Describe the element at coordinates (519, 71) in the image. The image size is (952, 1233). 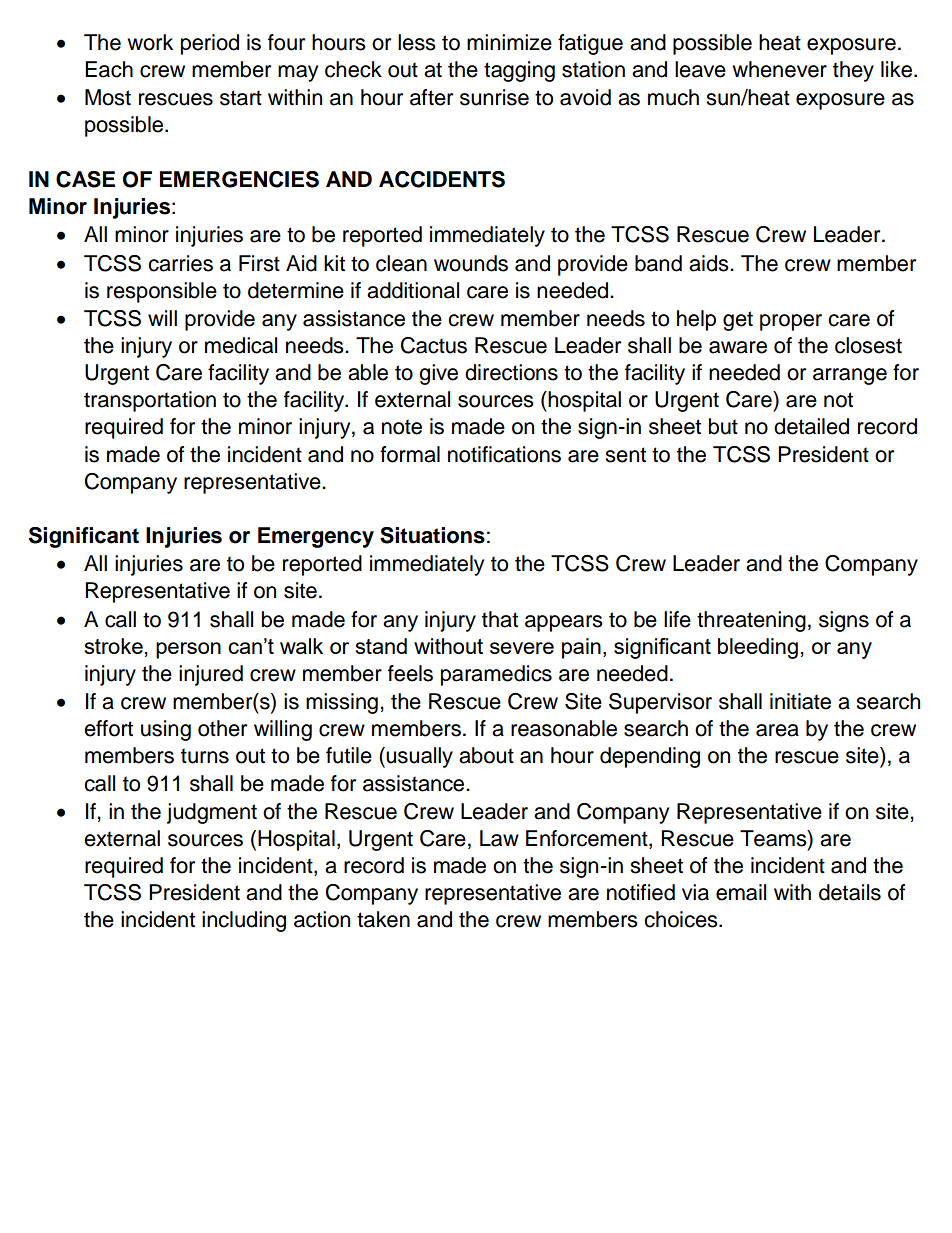
I see `tagging` at that location.
